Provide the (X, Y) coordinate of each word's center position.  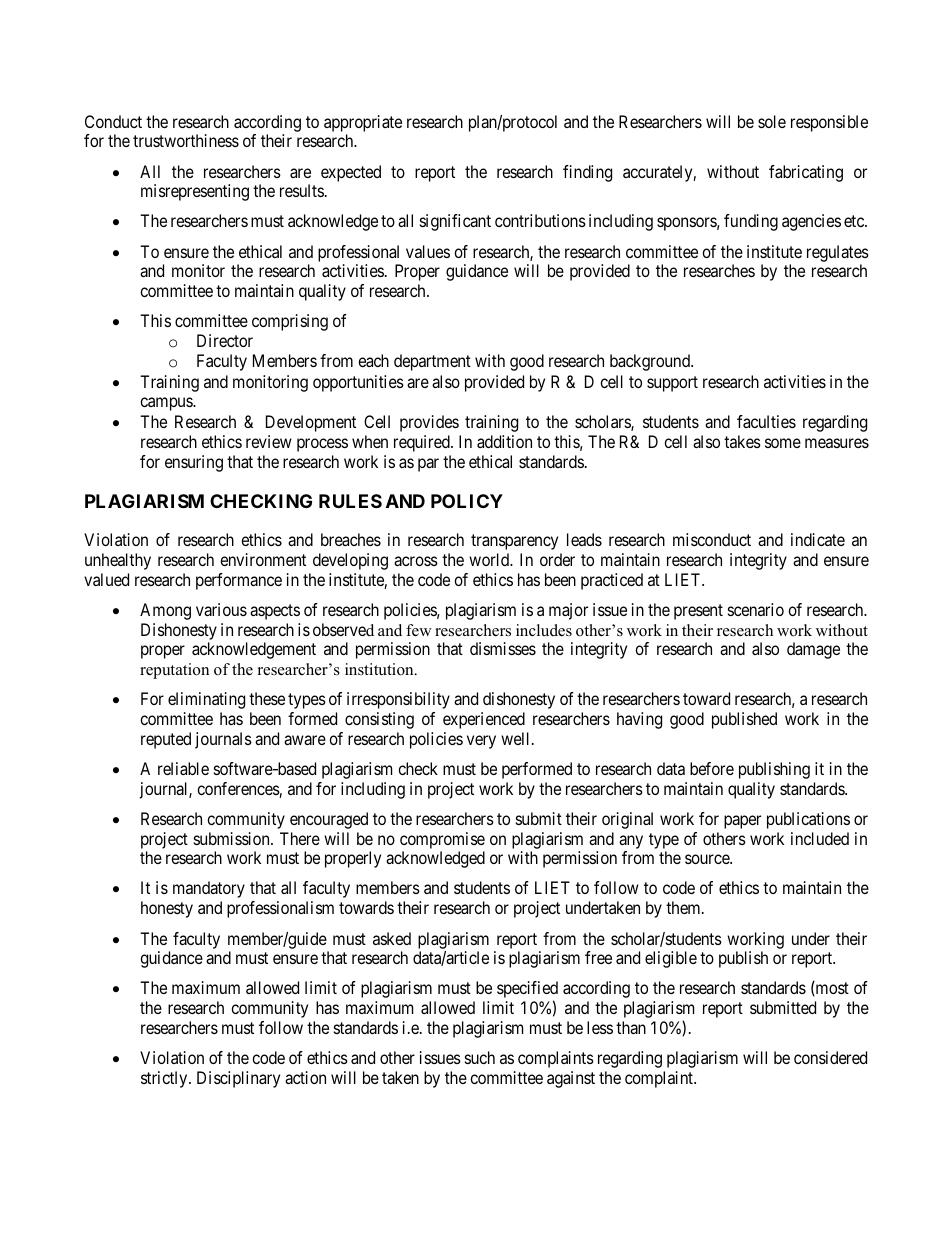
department (432, 362)
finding (587, 173)
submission (233, 838)
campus (167, 404)
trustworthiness (186, 140)
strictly (165, 1079)
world (490, 559)
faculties (766, 421)
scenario (756, 609)
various (221, 609)
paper (742, 822)
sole (772, 121)
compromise (442, 840)
